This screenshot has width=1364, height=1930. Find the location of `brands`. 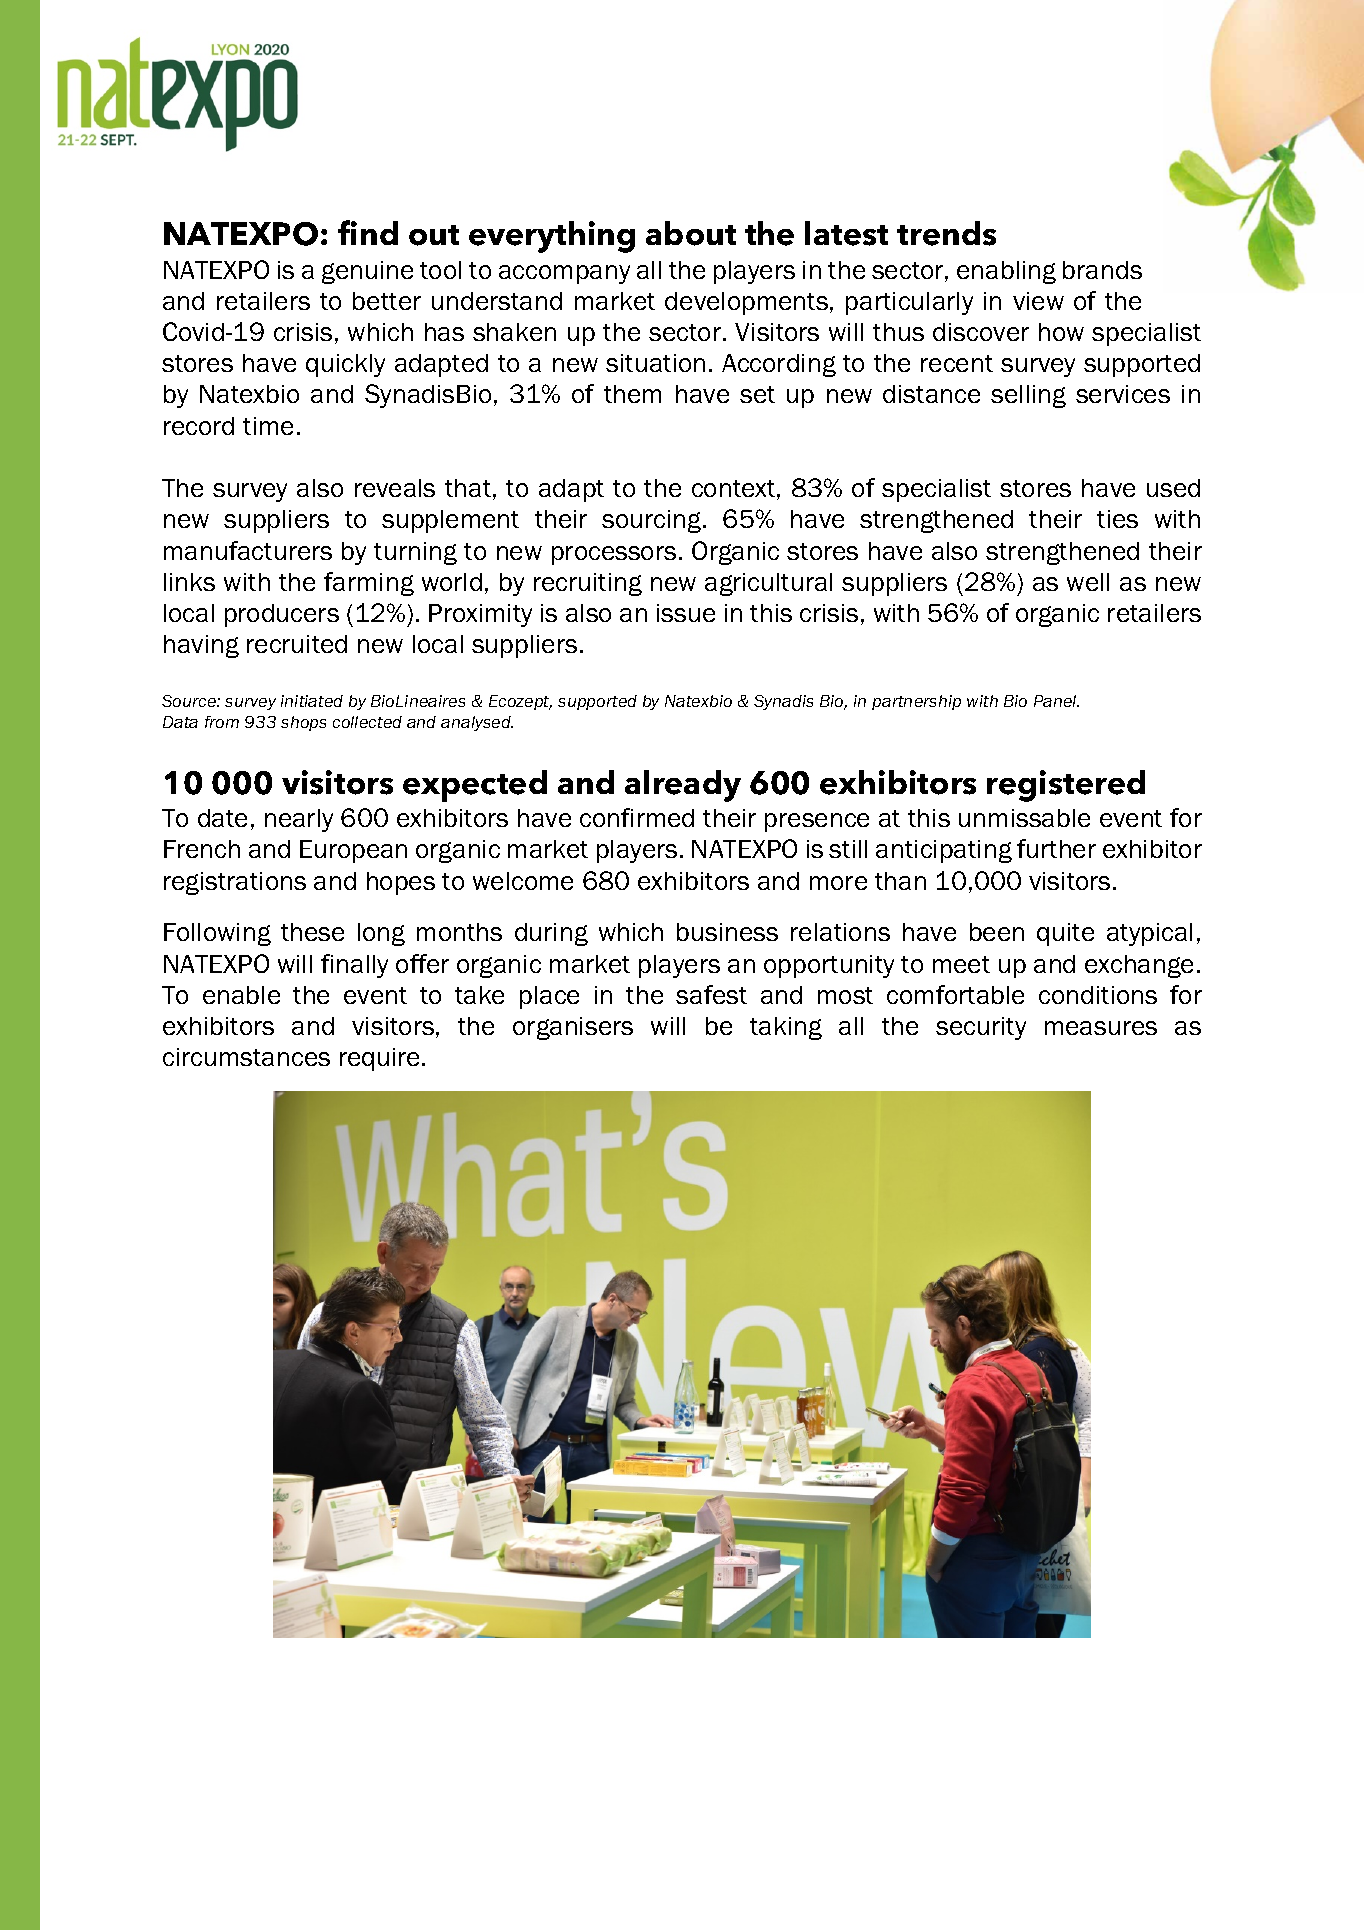

brands is located at coordinates (1102, 270).
